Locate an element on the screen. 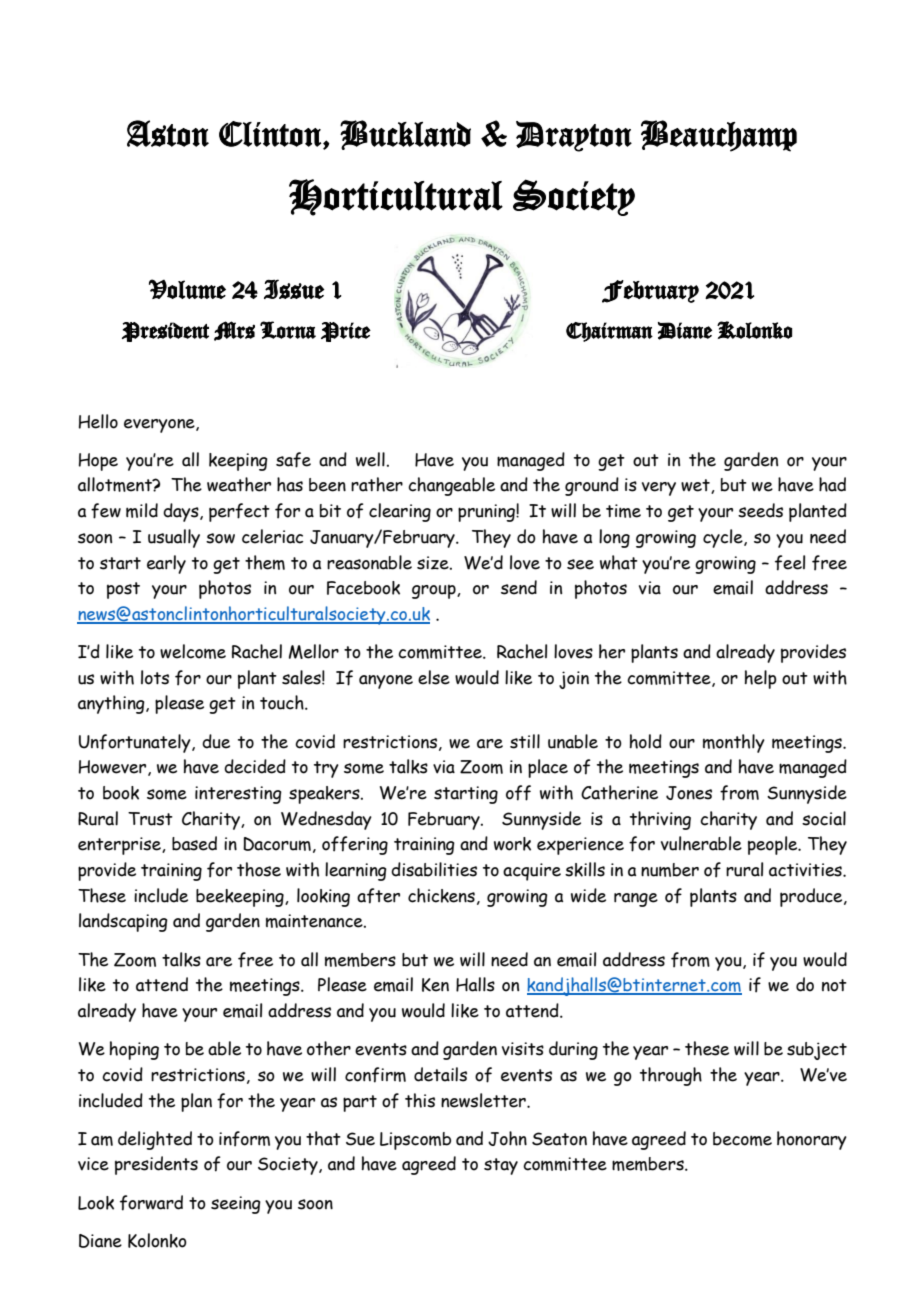 This screenshot has height=1308, width=924. not is located at coordinates (834, 985).
